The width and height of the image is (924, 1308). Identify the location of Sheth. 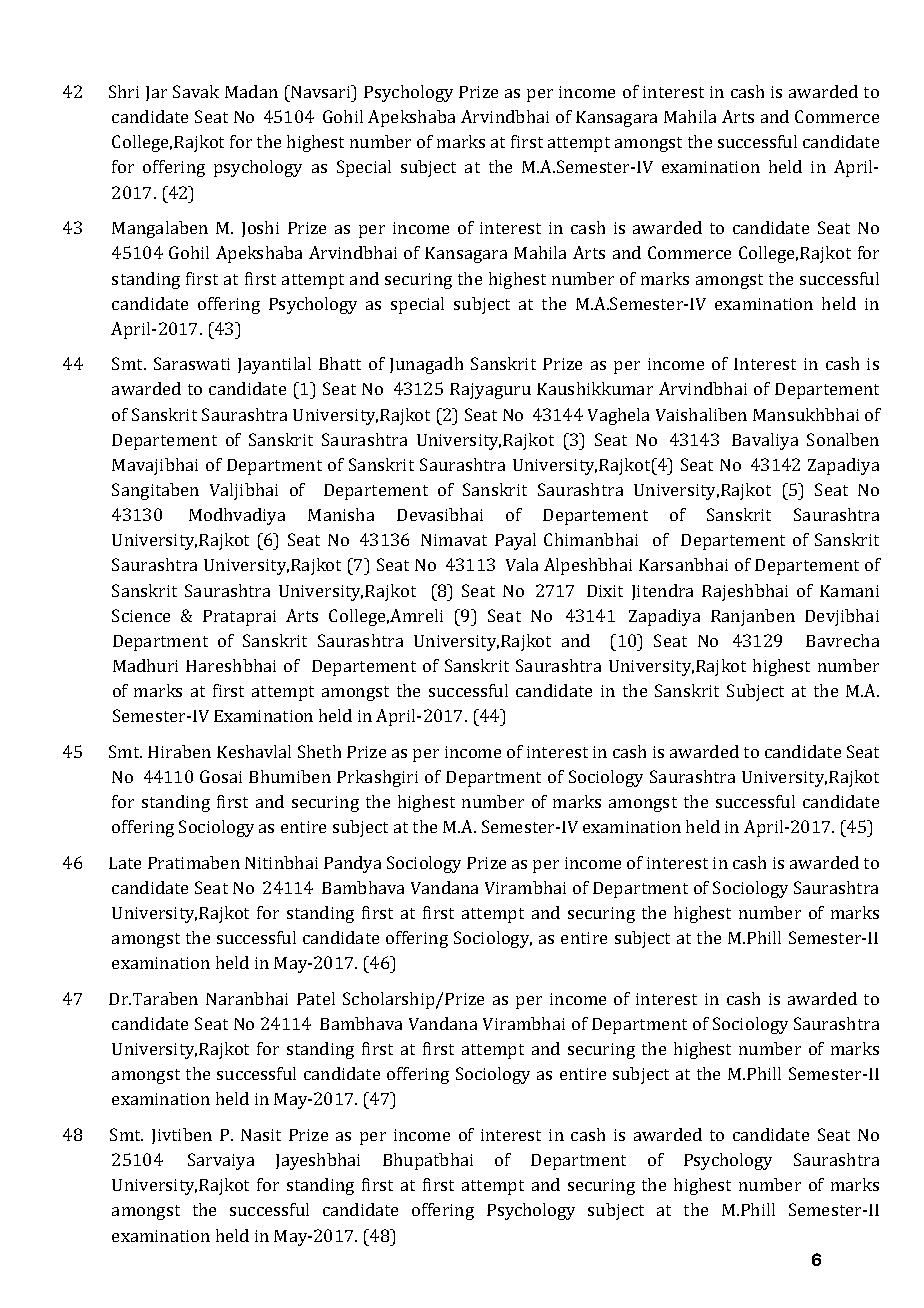
(319, 751).
